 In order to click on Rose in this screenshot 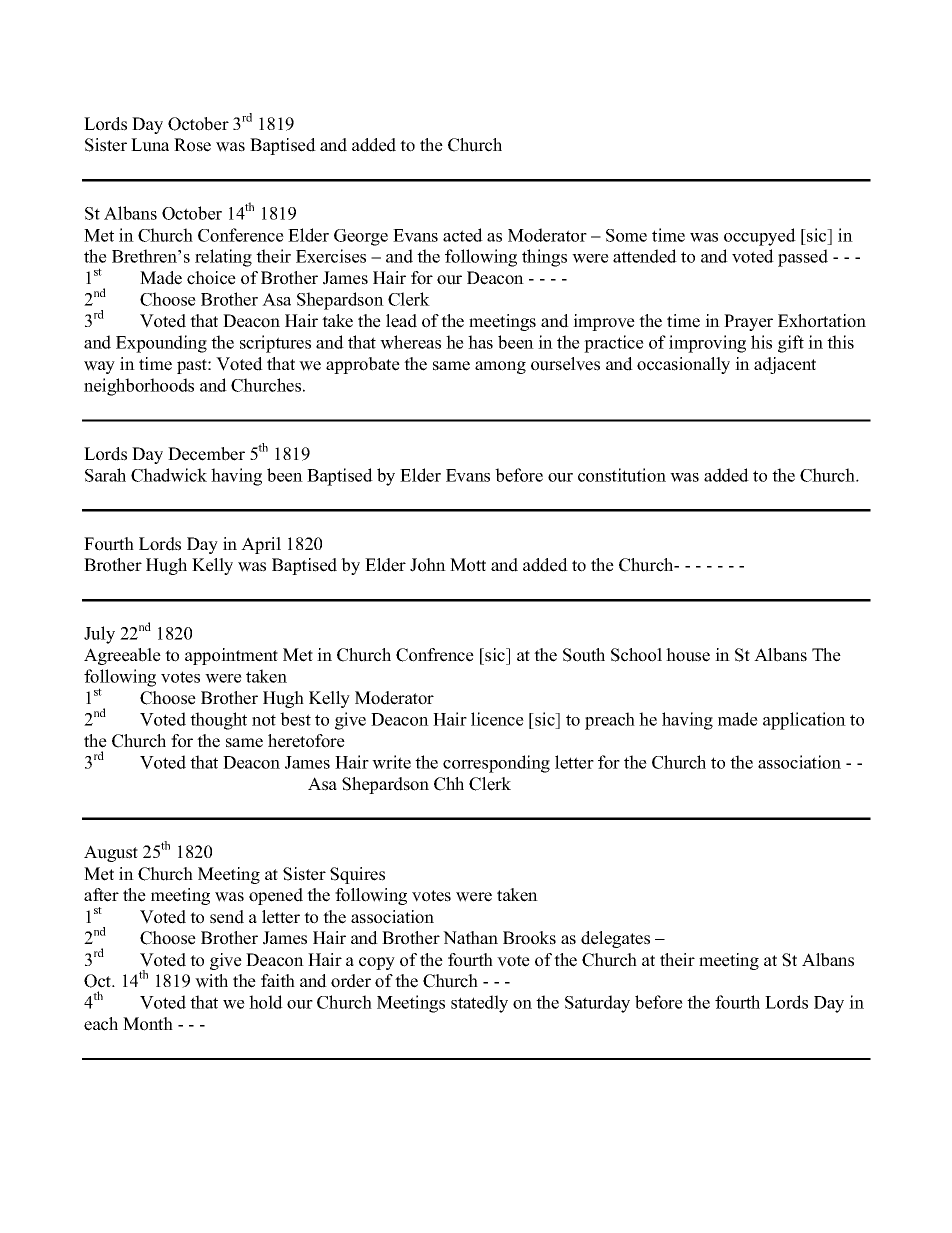, I will do `click(192, 145)`.
